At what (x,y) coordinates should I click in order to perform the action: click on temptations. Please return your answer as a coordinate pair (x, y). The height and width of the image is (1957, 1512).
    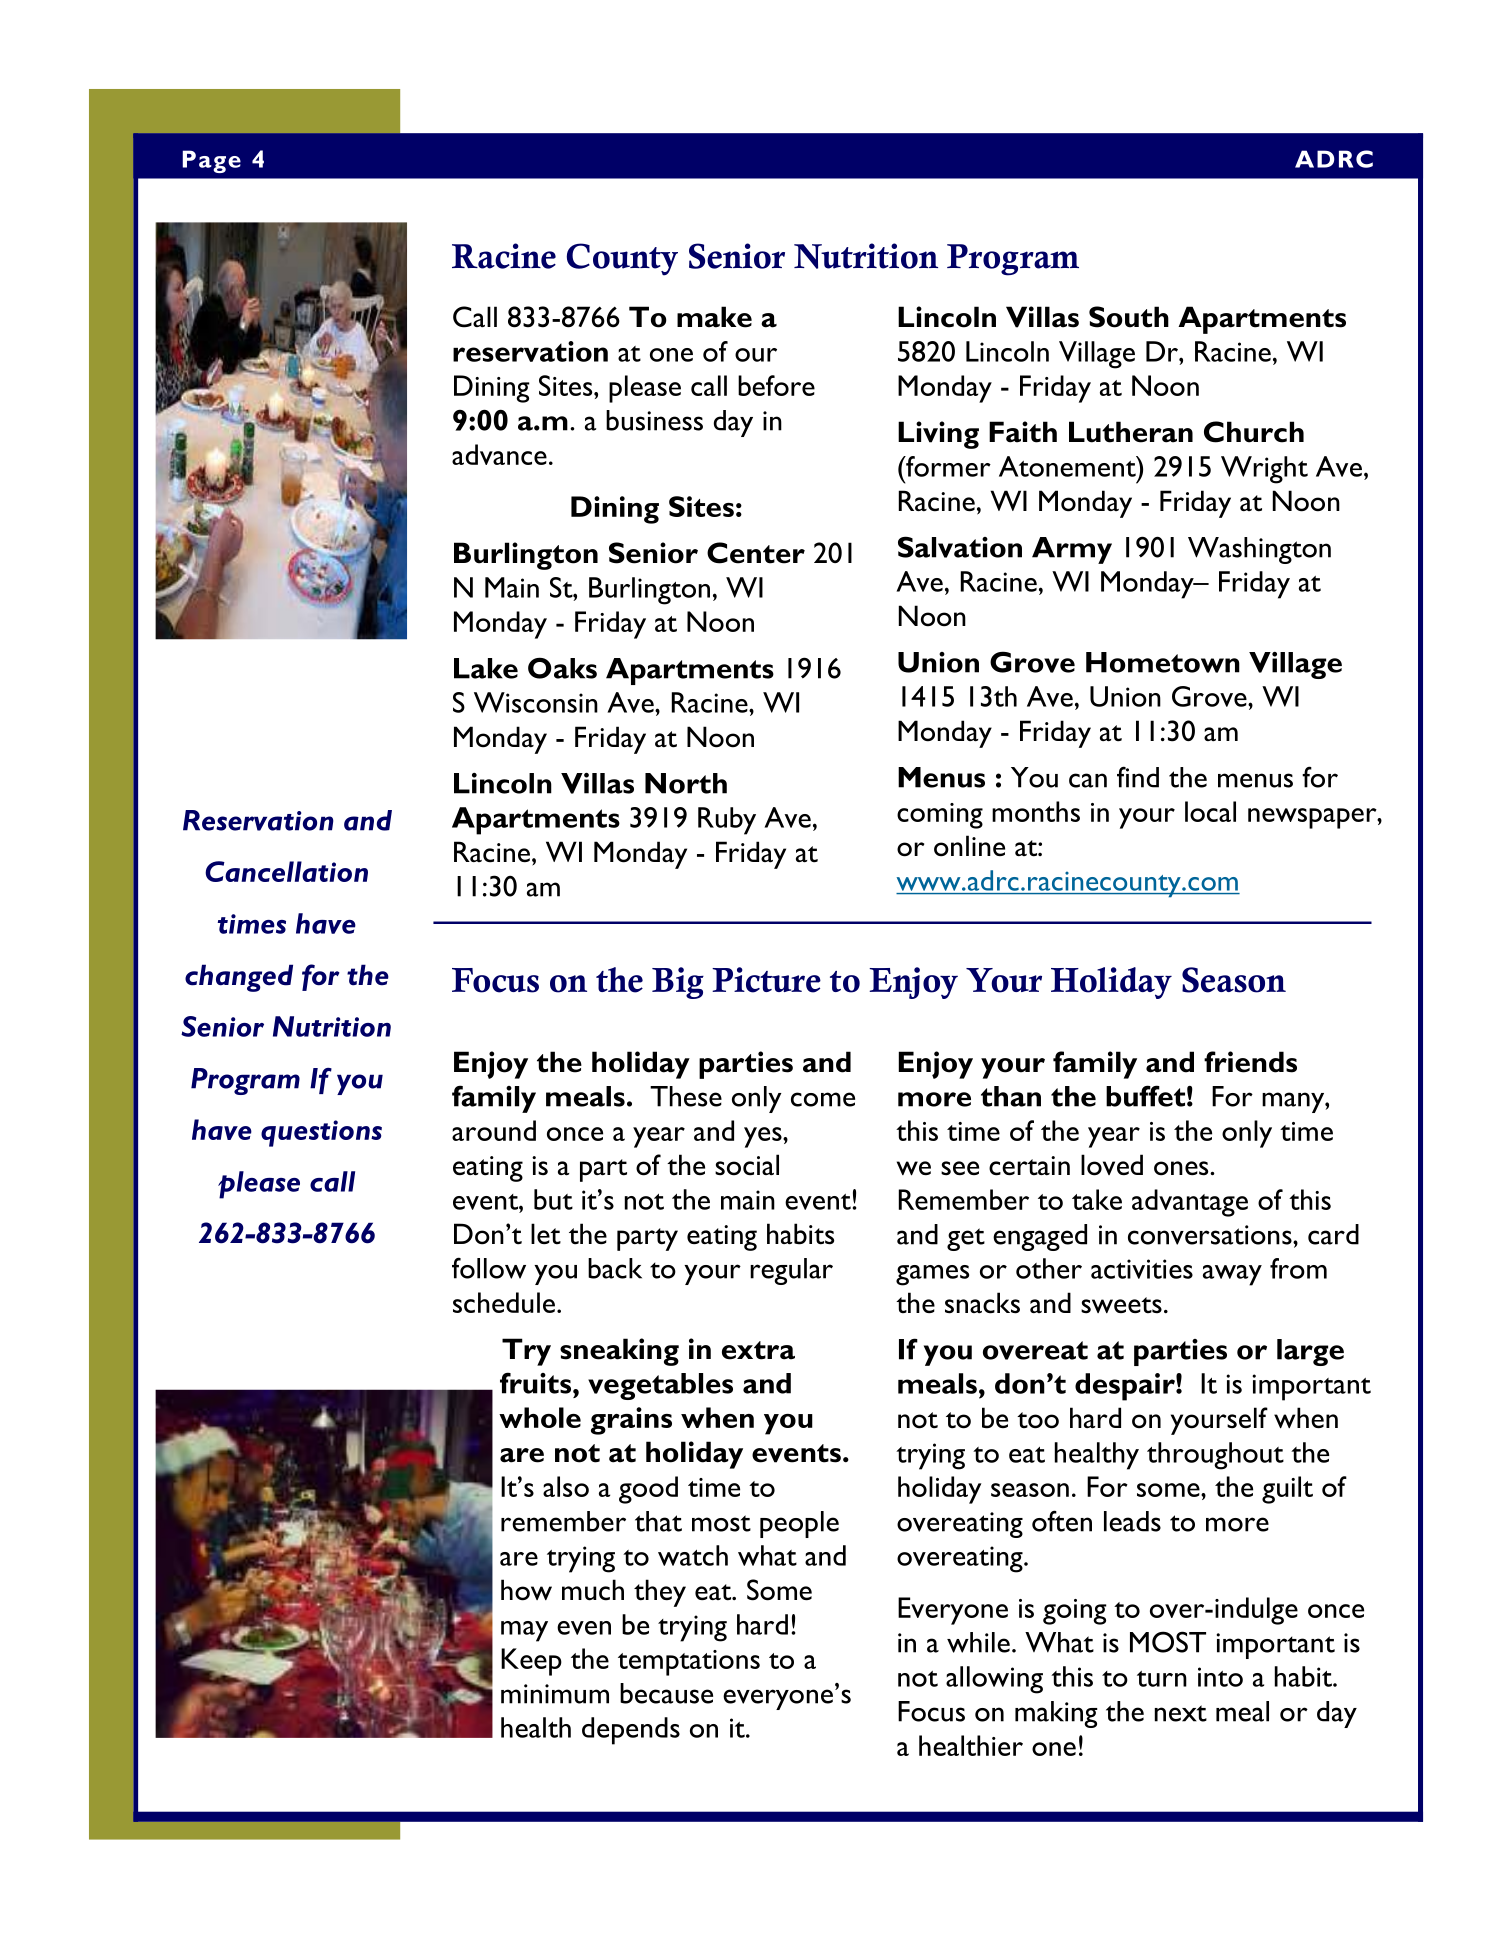
    Looking at the image, I should click on (689, 1663).
